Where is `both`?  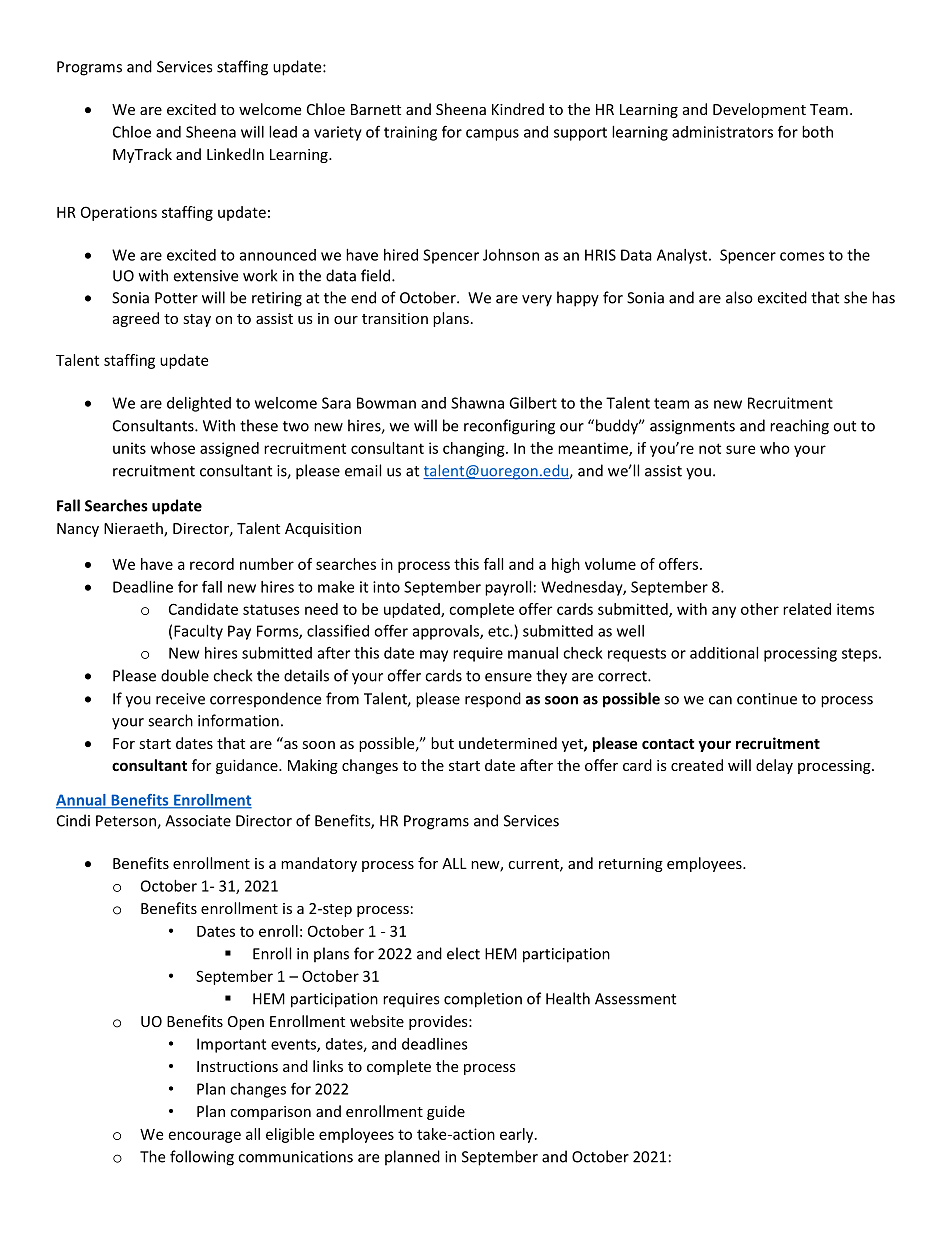 both is located at coordinates (817, 132).
